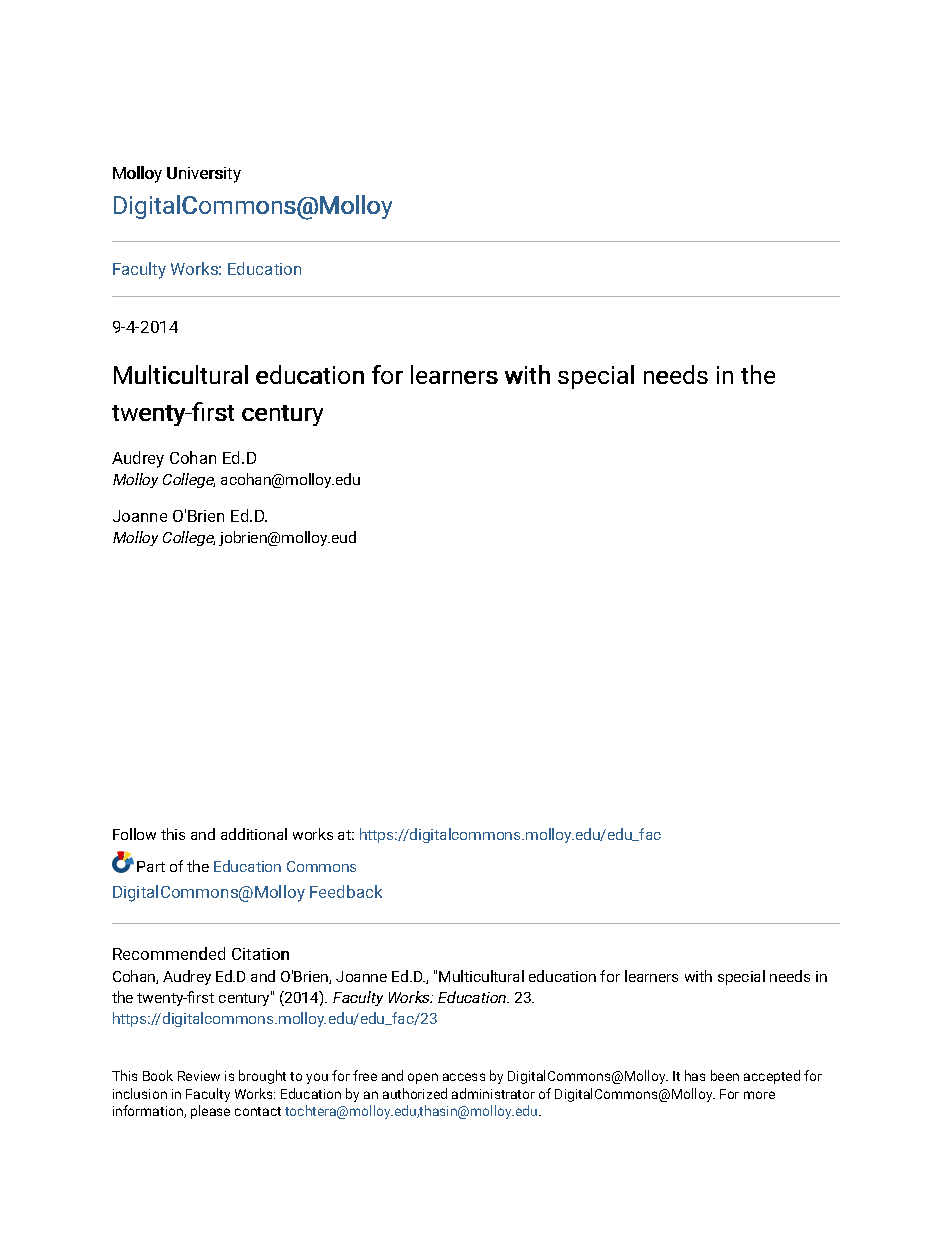  What do you see at coordinates (254, 834) in the image?
I see `additional` at bounding box center [254, 834].
